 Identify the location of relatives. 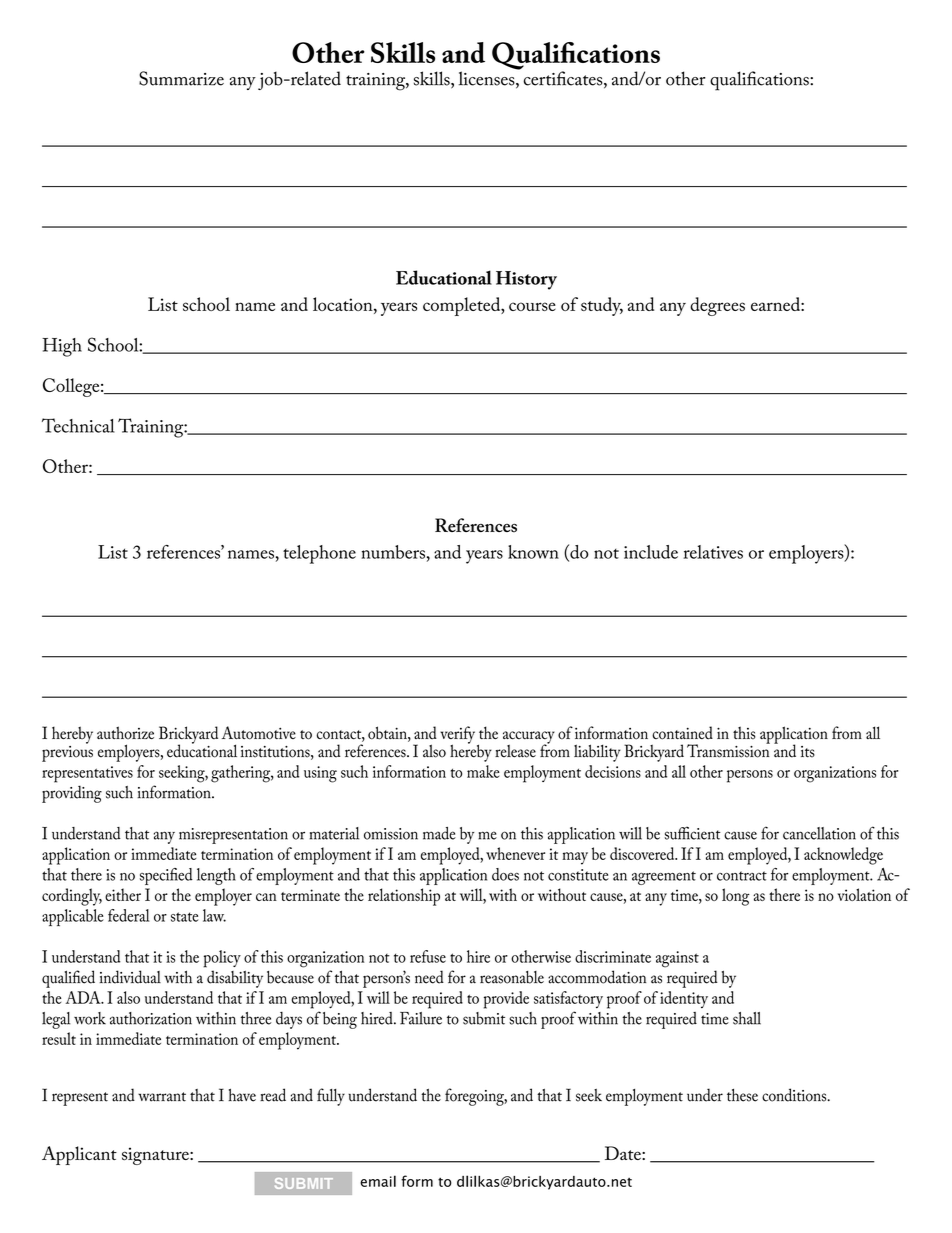
(713, 552).
